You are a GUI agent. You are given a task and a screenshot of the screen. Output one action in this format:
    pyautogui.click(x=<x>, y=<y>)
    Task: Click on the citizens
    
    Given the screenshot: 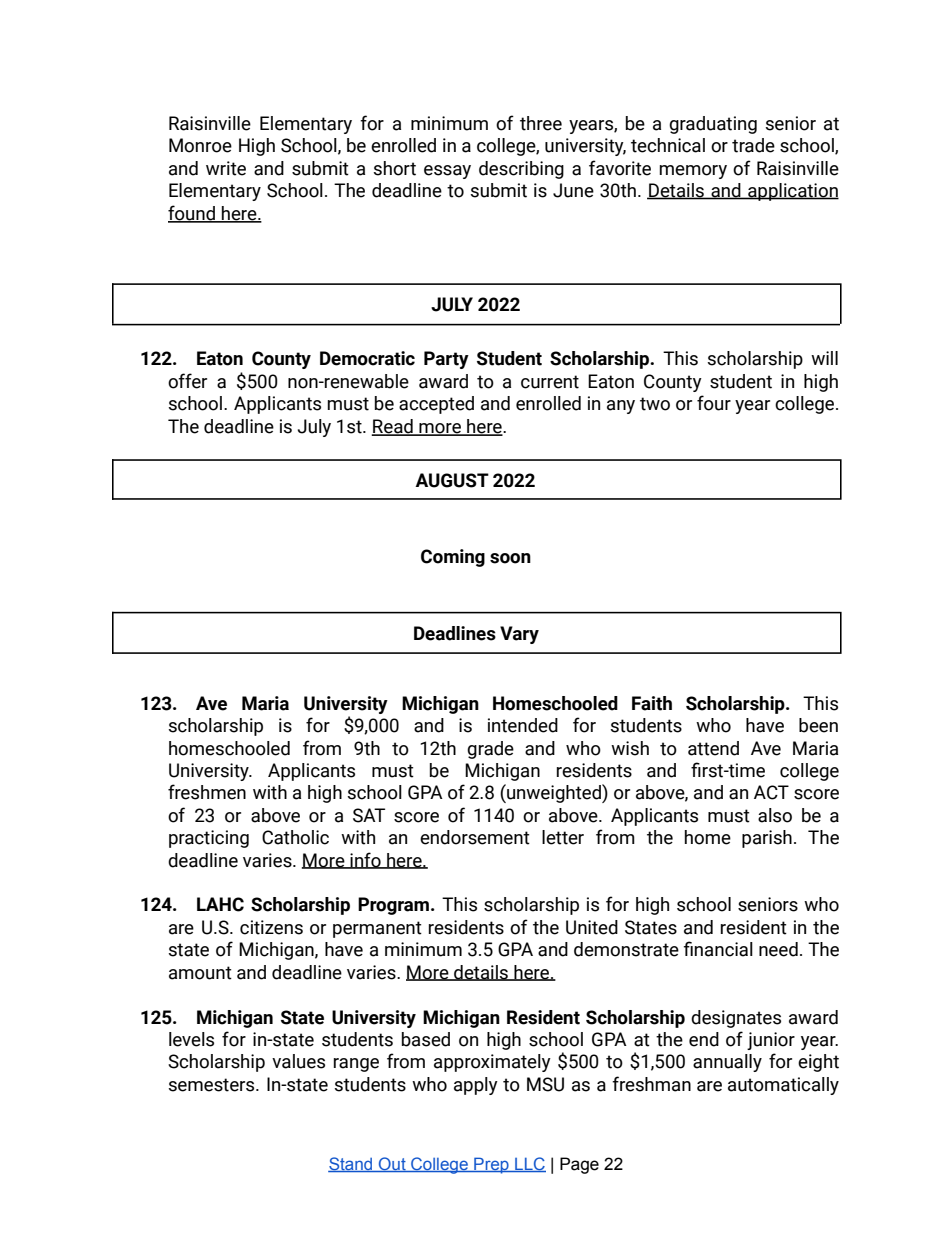 What is the action you would take?
    pyautogui.click(x=271, y=927)
